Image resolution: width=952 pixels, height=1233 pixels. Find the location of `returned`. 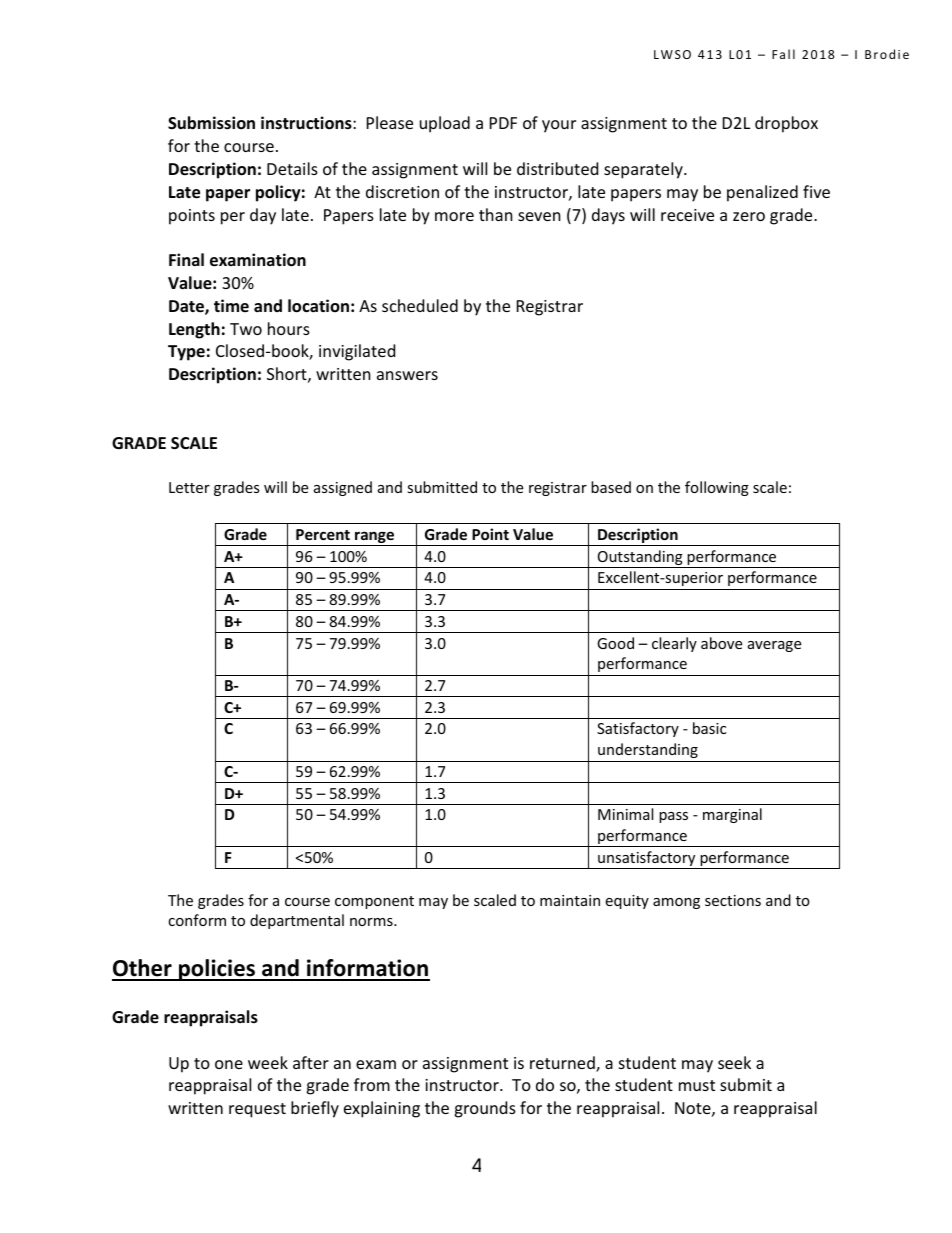

returned is located at coordinates (563, 1064).
